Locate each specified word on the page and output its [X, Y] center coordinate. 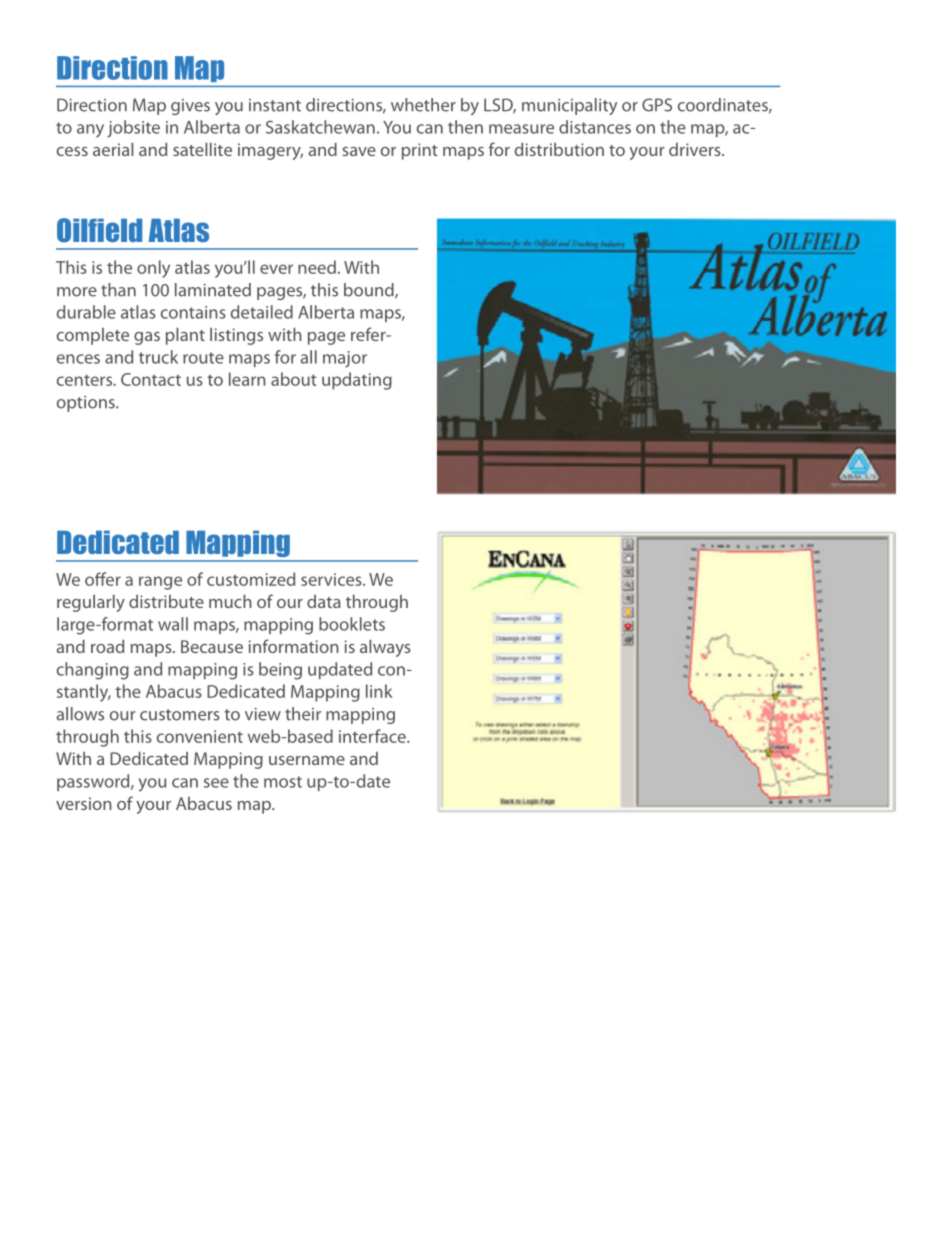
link [379, 691]
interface [373, 736]
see [216, 783]
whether [423, 105]
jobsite [133, 129]
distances [595, 127]
